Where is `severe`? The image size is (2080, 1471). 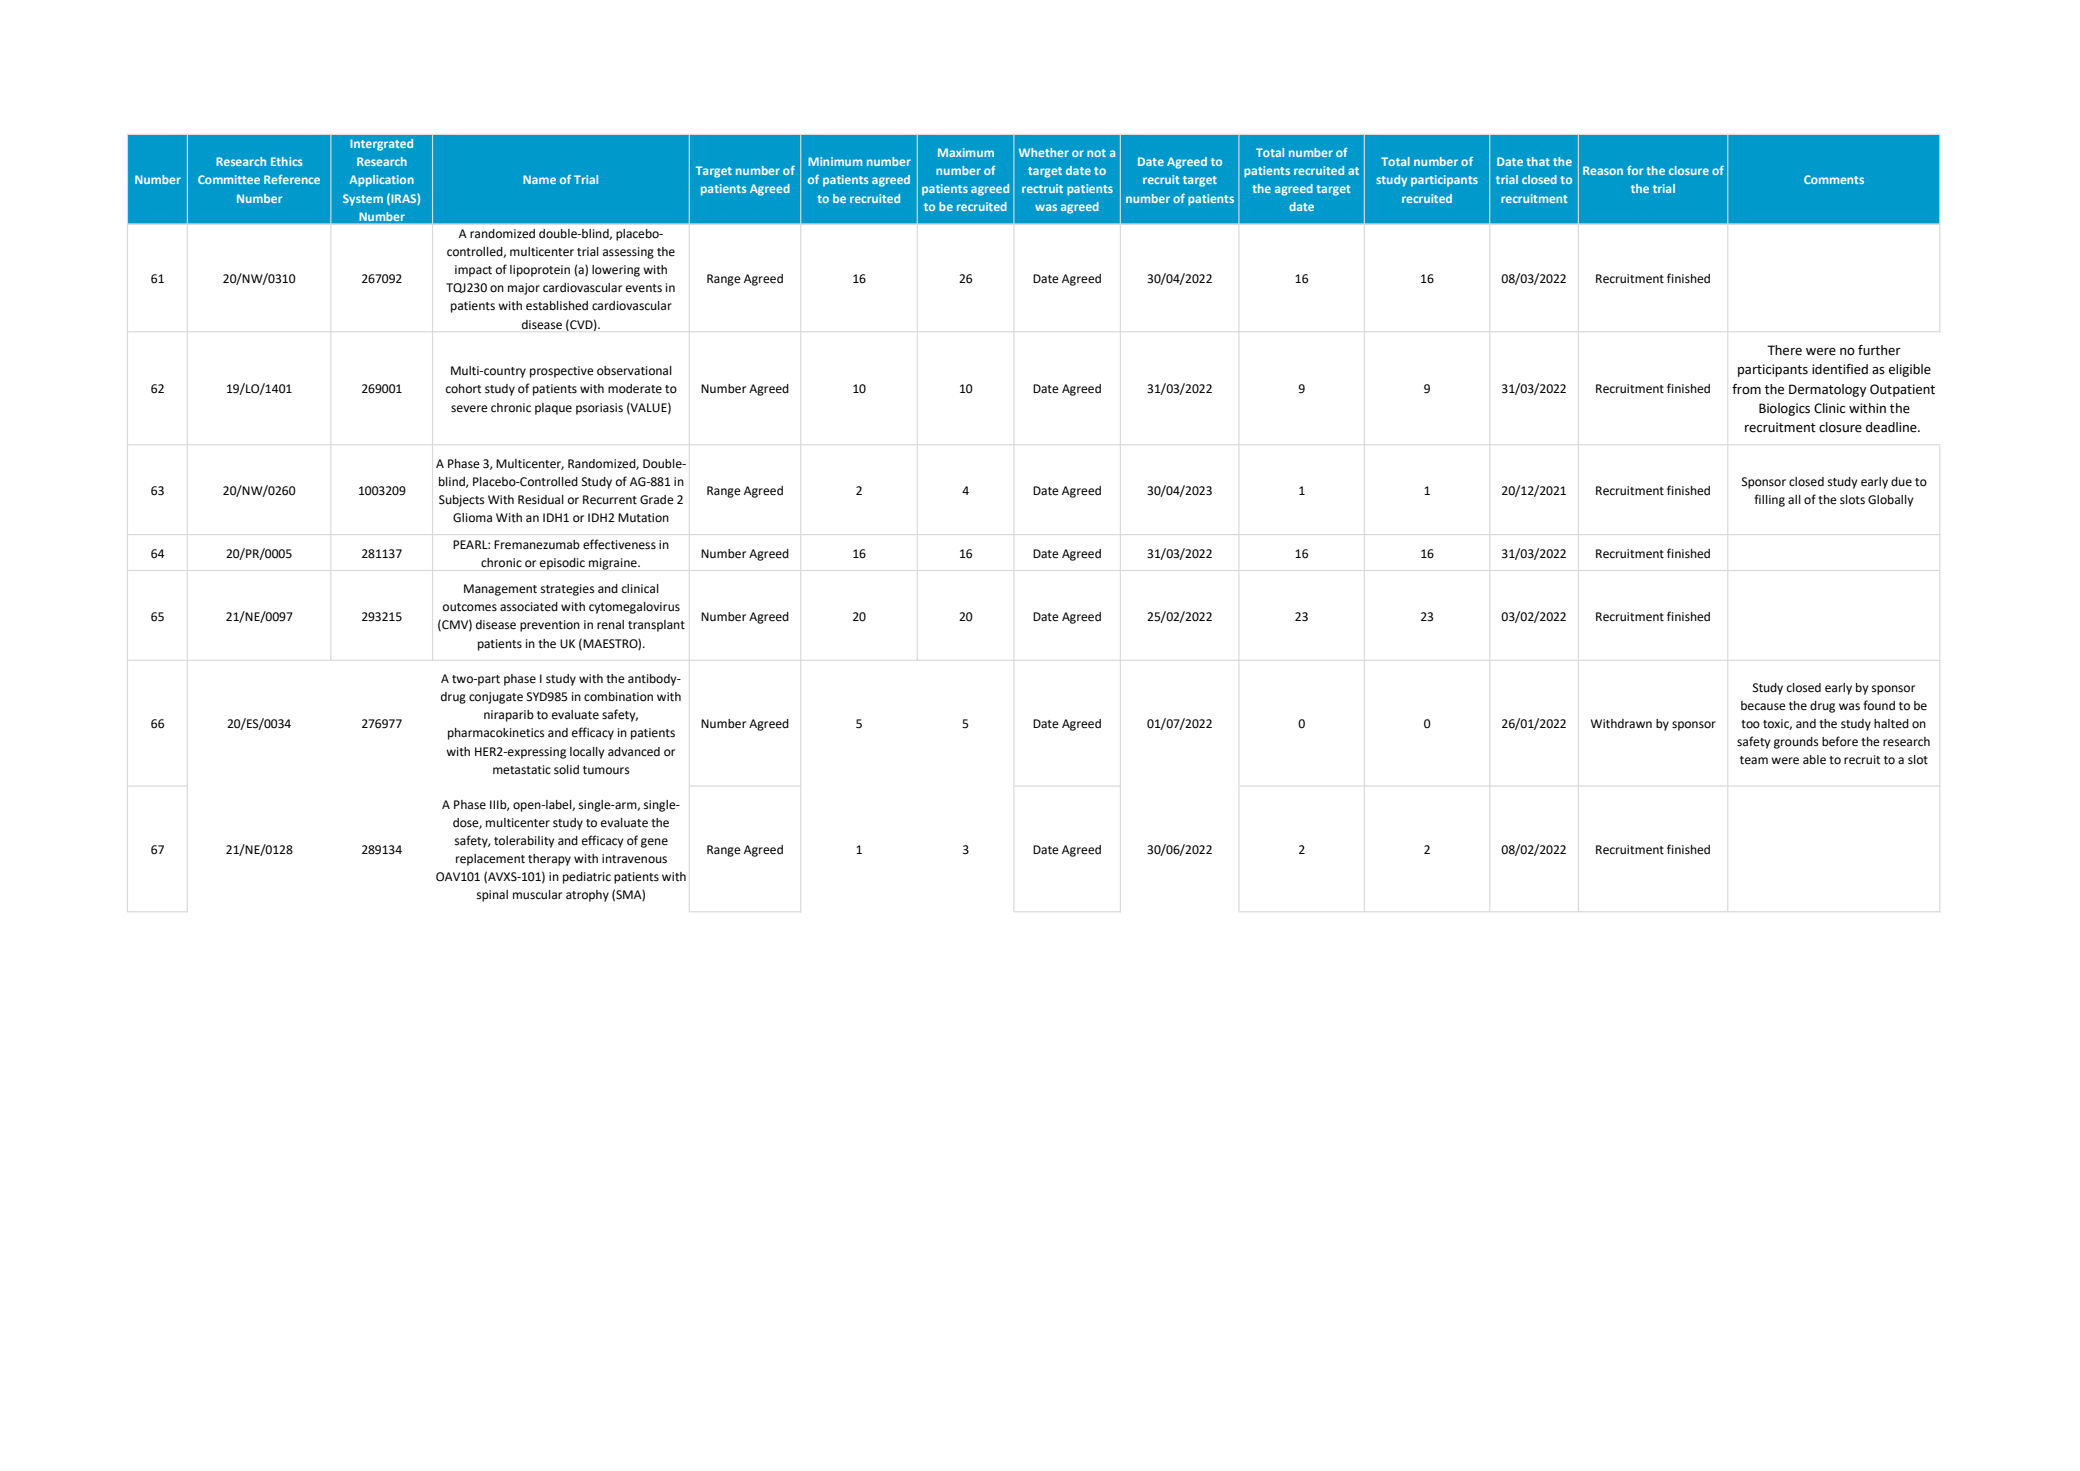
severe is located at coordinates (469, 409).
